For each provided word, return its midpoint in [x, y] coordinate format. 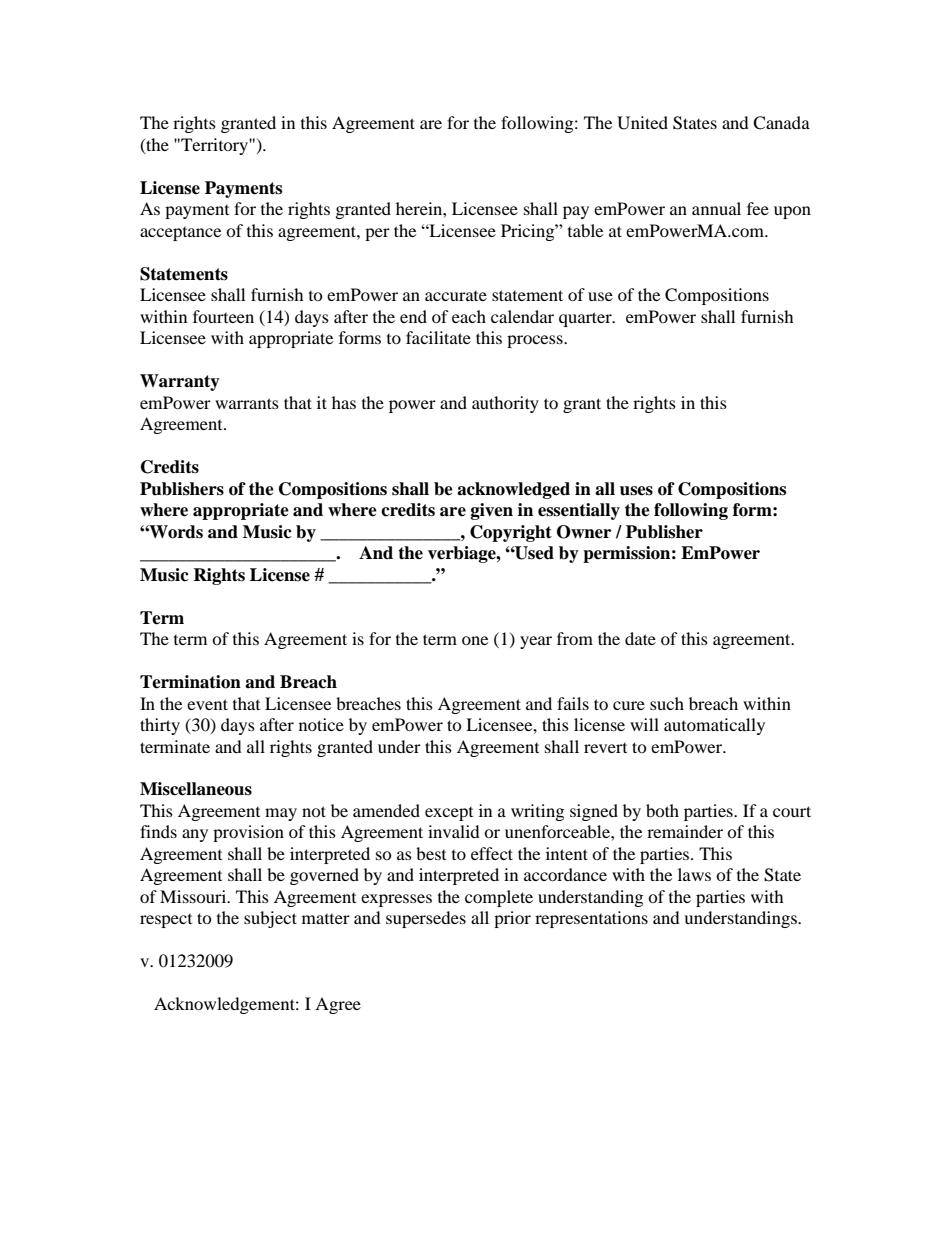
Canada [781, 123]
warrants [247, 403]
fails [573, 703]
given [492, 511]
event [207, 704]
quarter [586, 319]
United [642, 123]
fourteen [223, 316]
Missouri [194, 896]
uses [636, 491]
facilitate [438, 337]
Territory [214, 146]
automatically [714, 726]
